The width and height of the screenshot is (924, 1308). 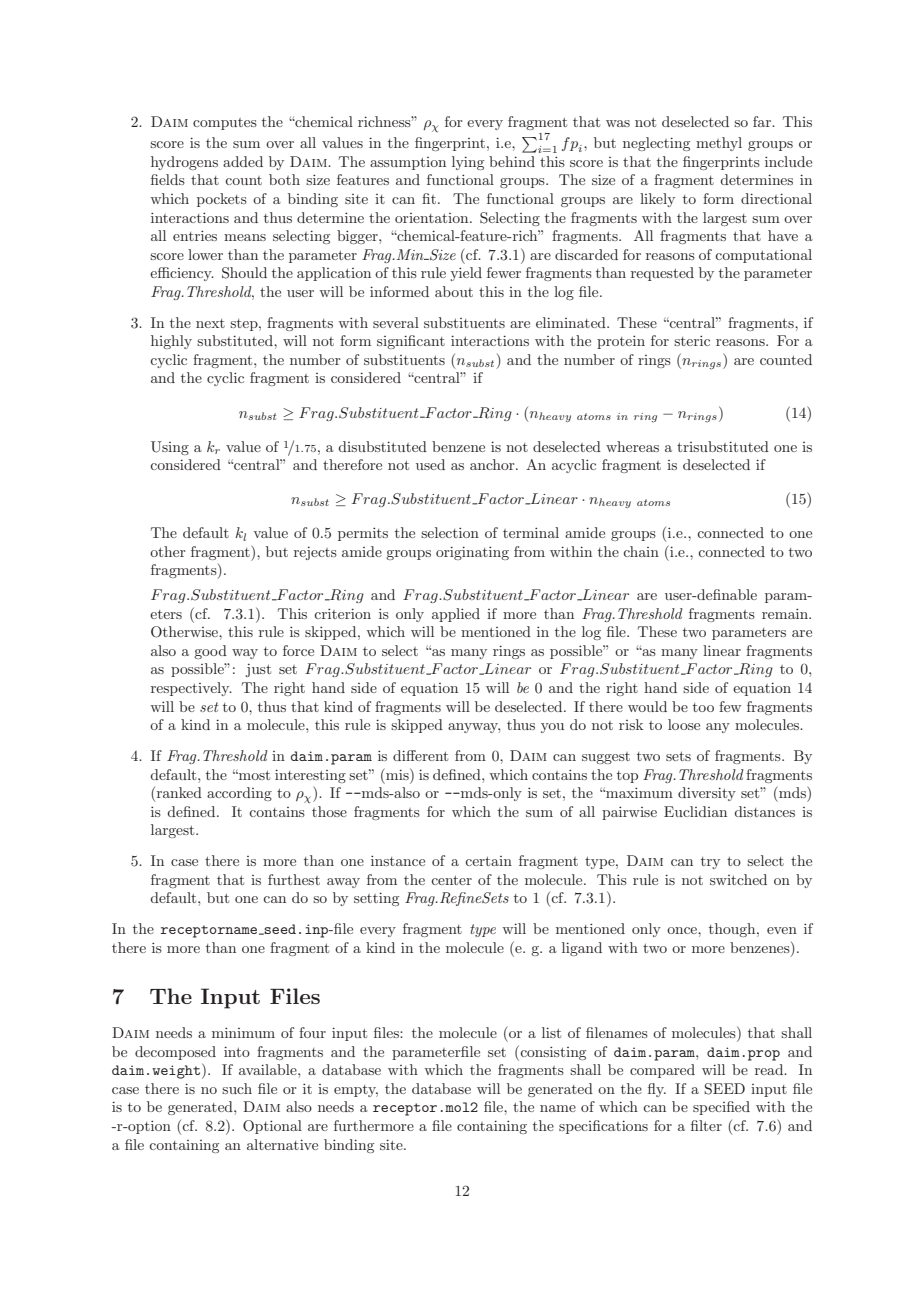 What do you see at coordinates (243, 161) in the screenshot?
I see `added` at bounding box center [243, 161].
